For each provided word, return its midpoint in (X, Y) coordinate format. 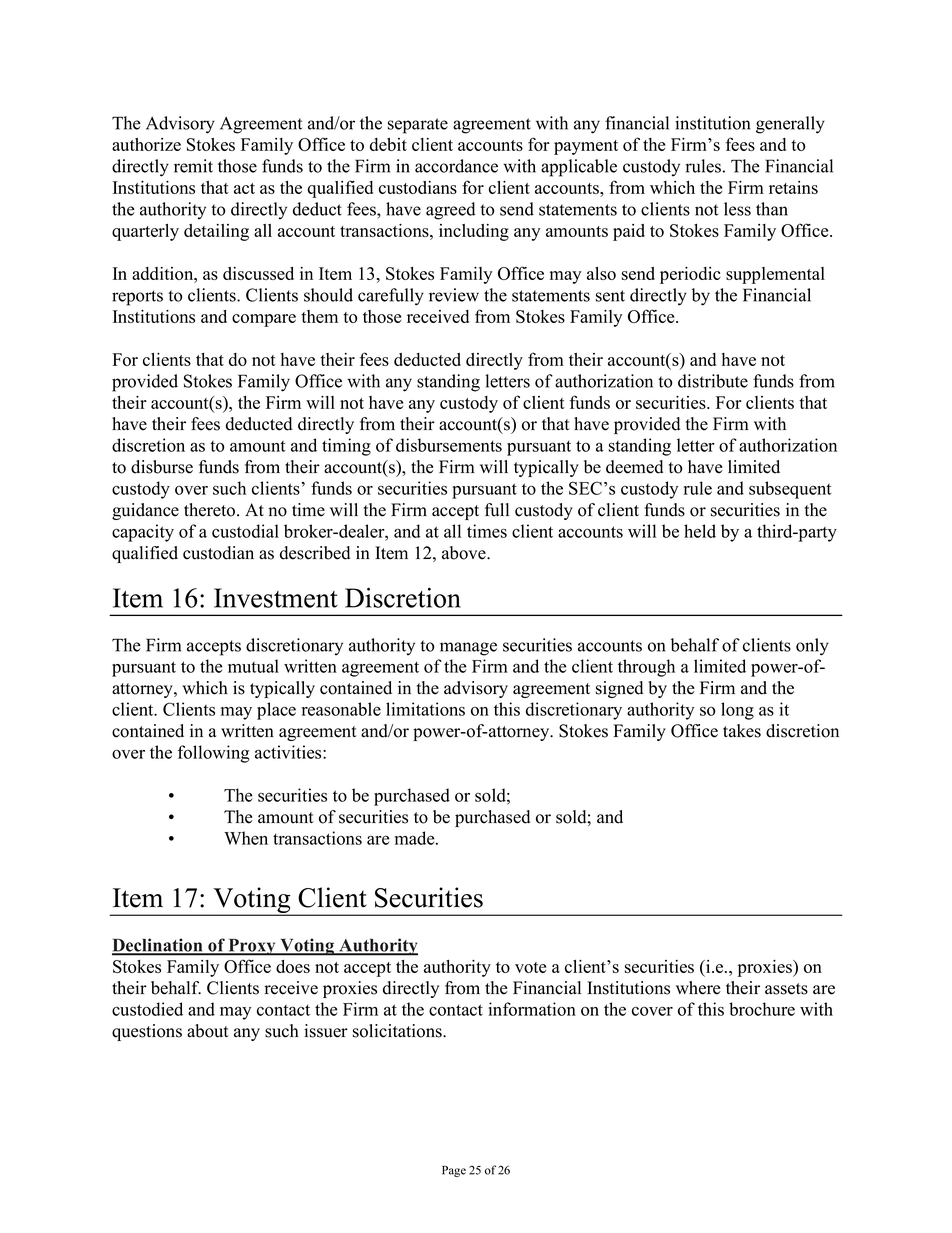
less (737, 209)
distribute (713, 381)
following (214, 754)
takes (742, 731)
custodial (245, 531)
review (454, 295)
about (208, 1031)
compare (264, 320)
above (465, 553)
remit (193, 166)
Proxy (252, 947)
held (700, 531)
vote (530, 967)
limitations (425, 709)
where (698, 988)
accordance (456, 166)
